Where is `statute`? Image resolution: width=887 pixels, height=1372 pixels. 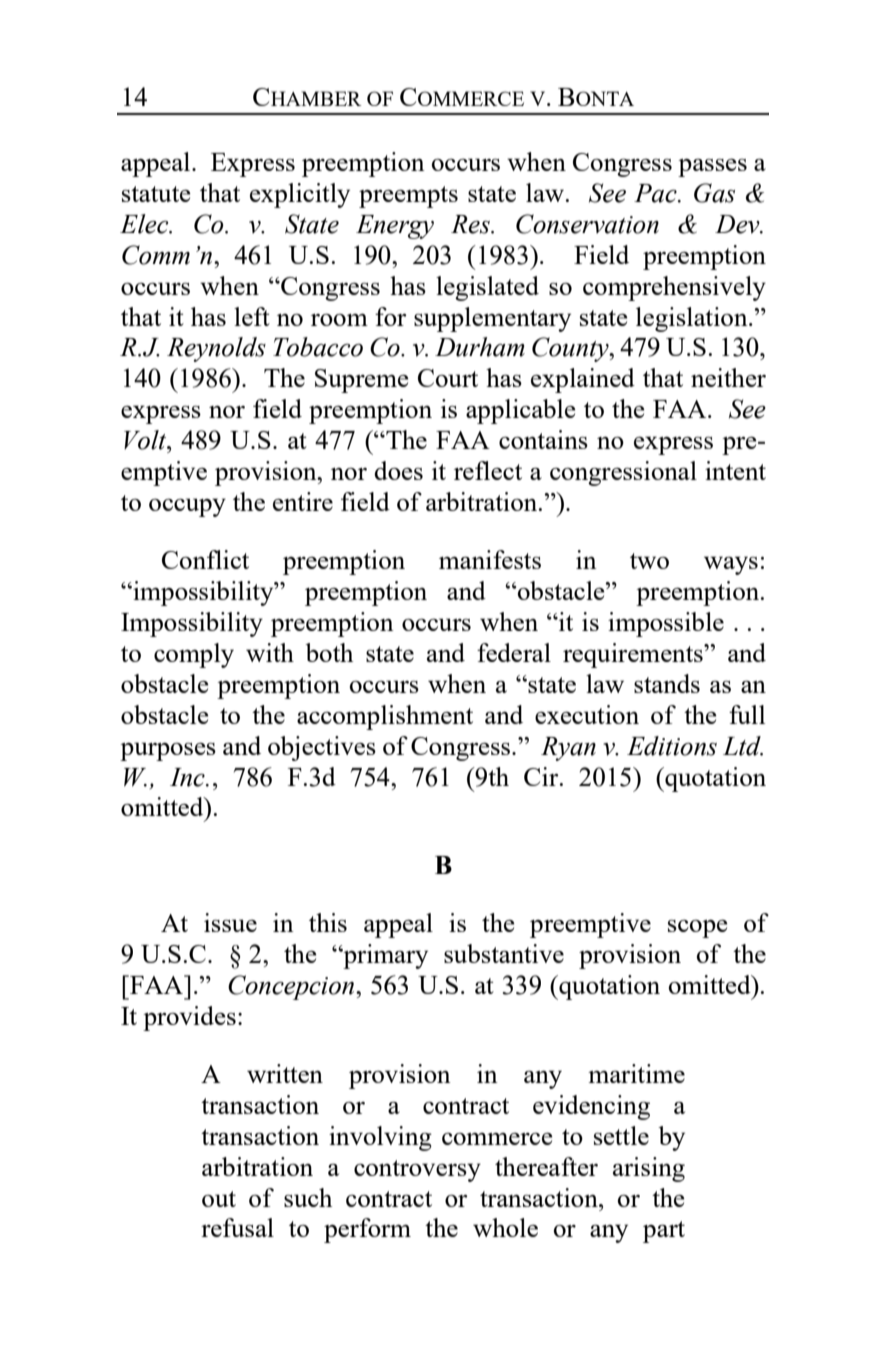
statute is located at coordinates (156, 194).
